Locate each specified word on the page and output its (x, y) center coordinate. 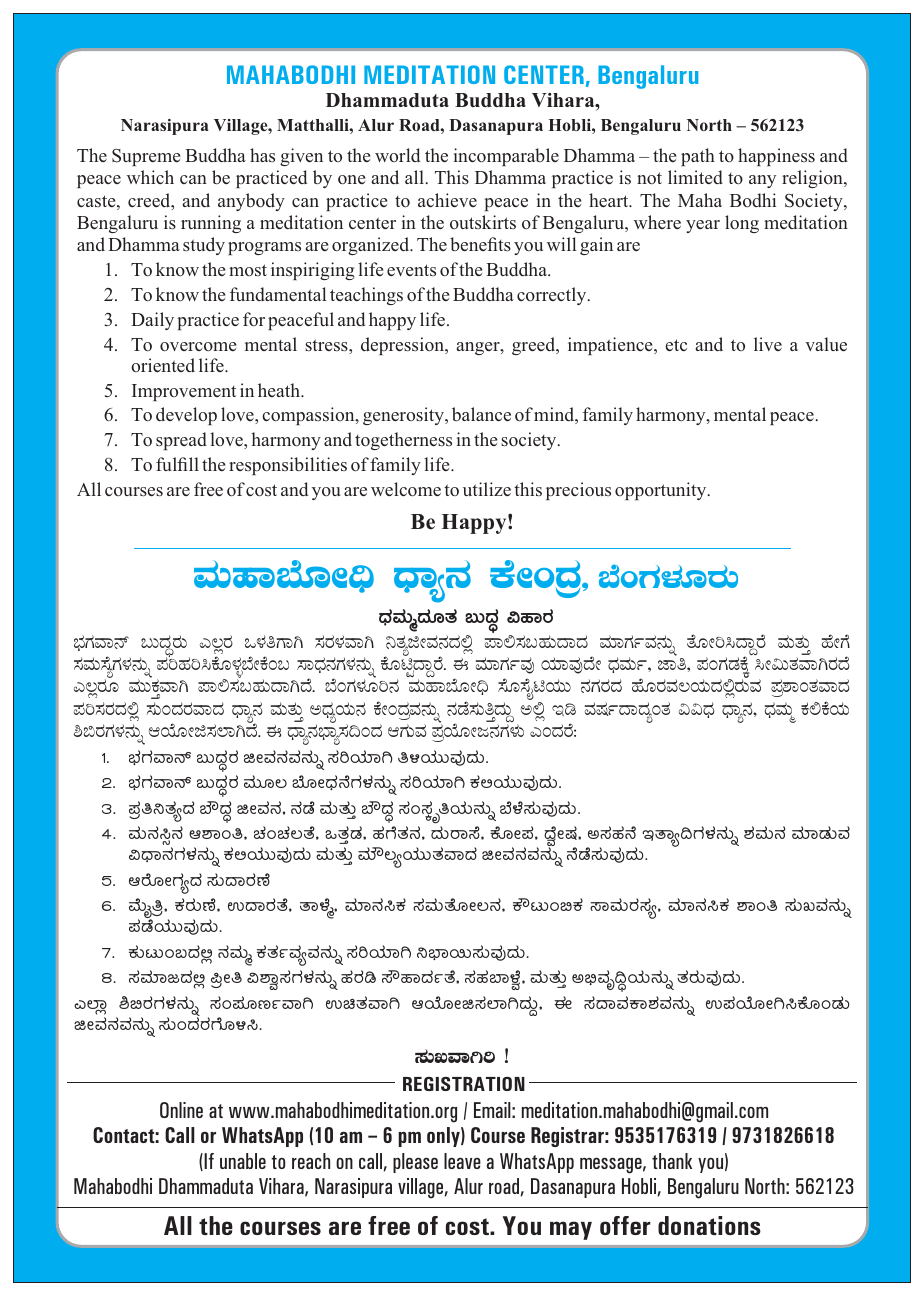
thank (672, 1161)
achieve (447, 200)
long (742, 224)
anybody (251, 202)
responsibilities (288, 466)
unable (243, 1161)
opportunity (662, 491)
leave (462, 1161)
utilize (487, 489)
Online (181, 1110)
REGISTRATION (464, 1084)
